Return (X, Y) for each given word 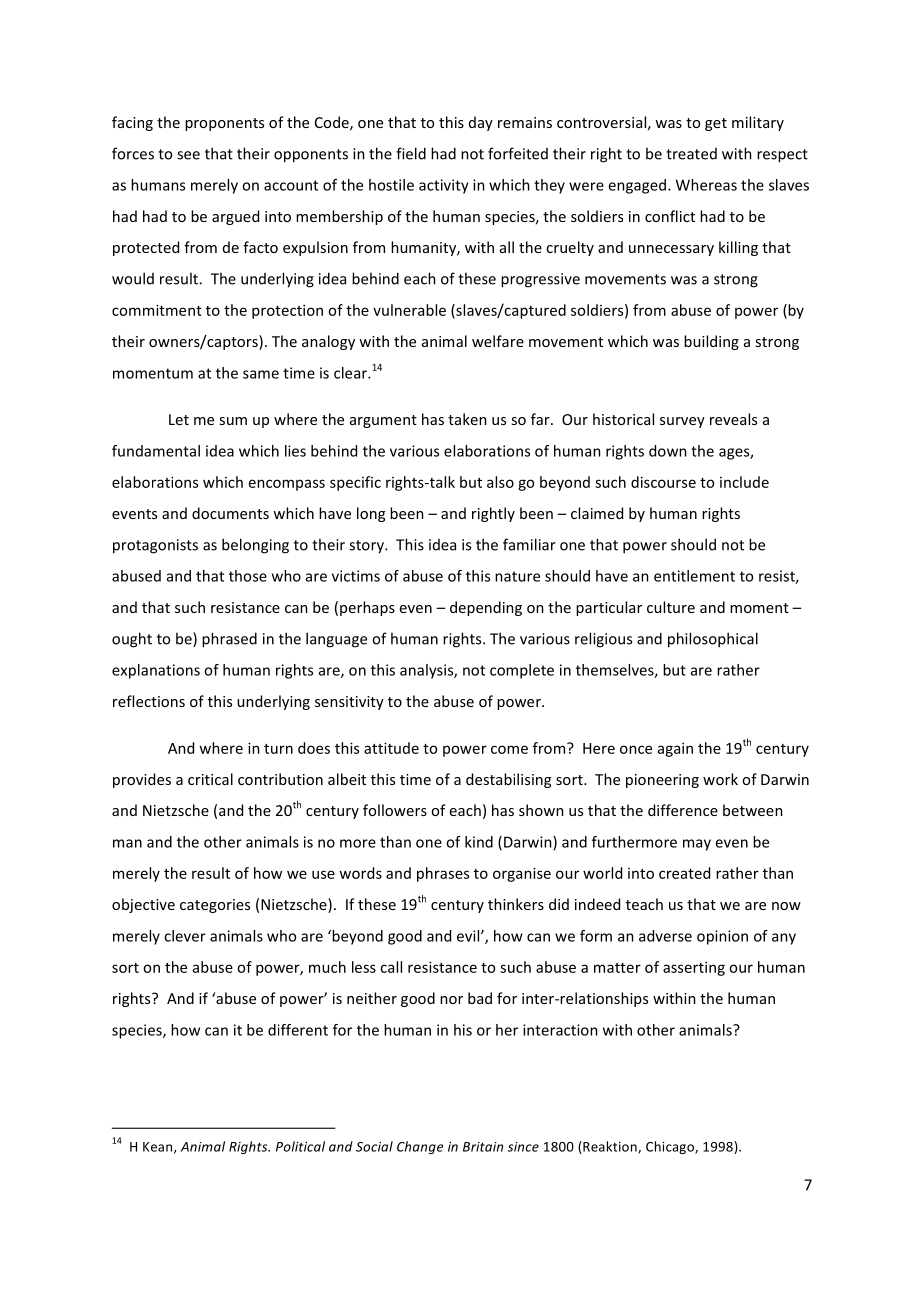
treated (691, 154)
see (188, 155)
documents (230, 513)
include (744, 482)
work (720, 779)
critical (210, 779)
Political (300, 1146)
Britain (483, 1147)
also (500, 482)
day (481, 123)
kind (479, 842)
